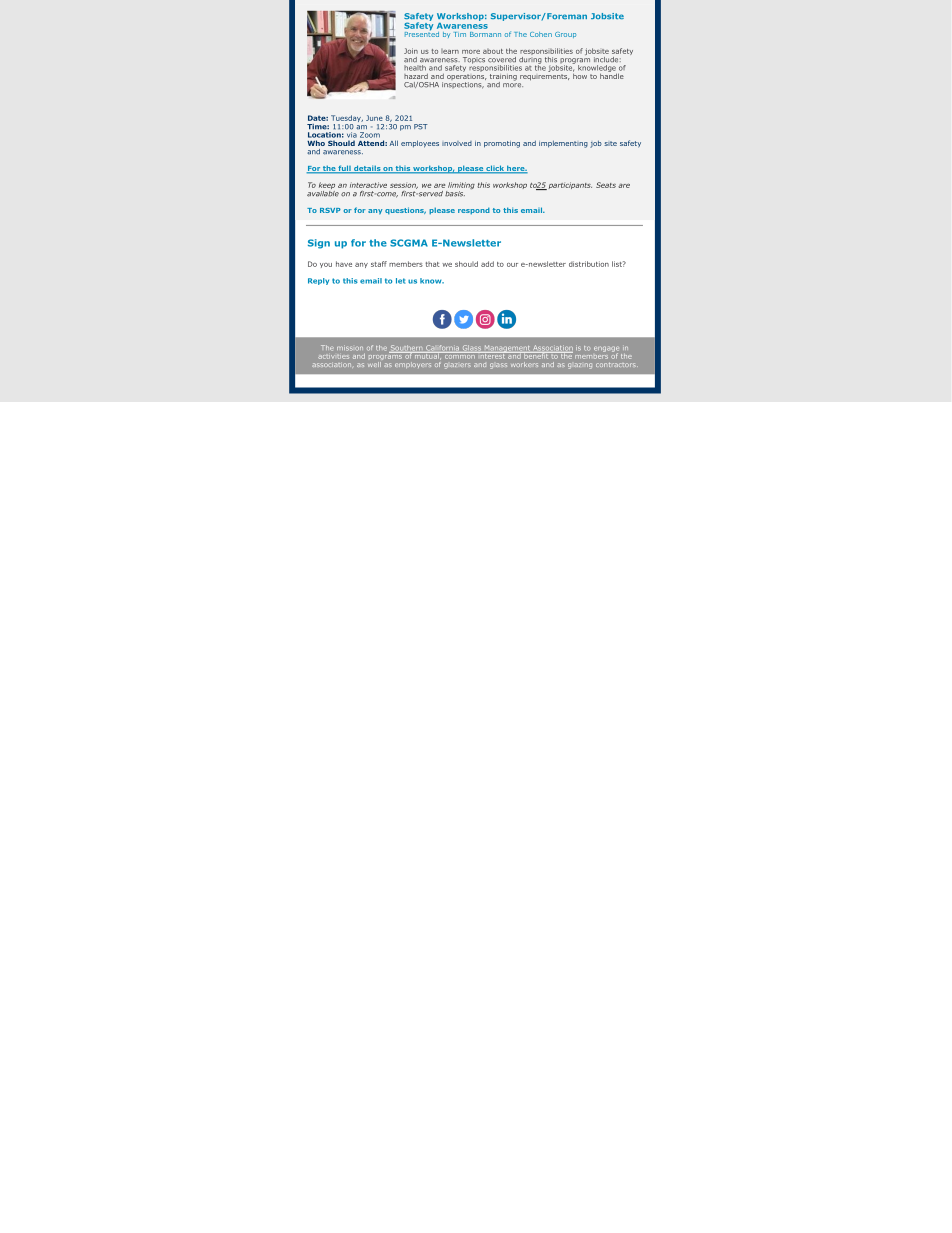 The height and width of the screenshot is (1233, 952). Describe the element at coordinates (374, 118) in the screenshot. I see `June` at that location.
